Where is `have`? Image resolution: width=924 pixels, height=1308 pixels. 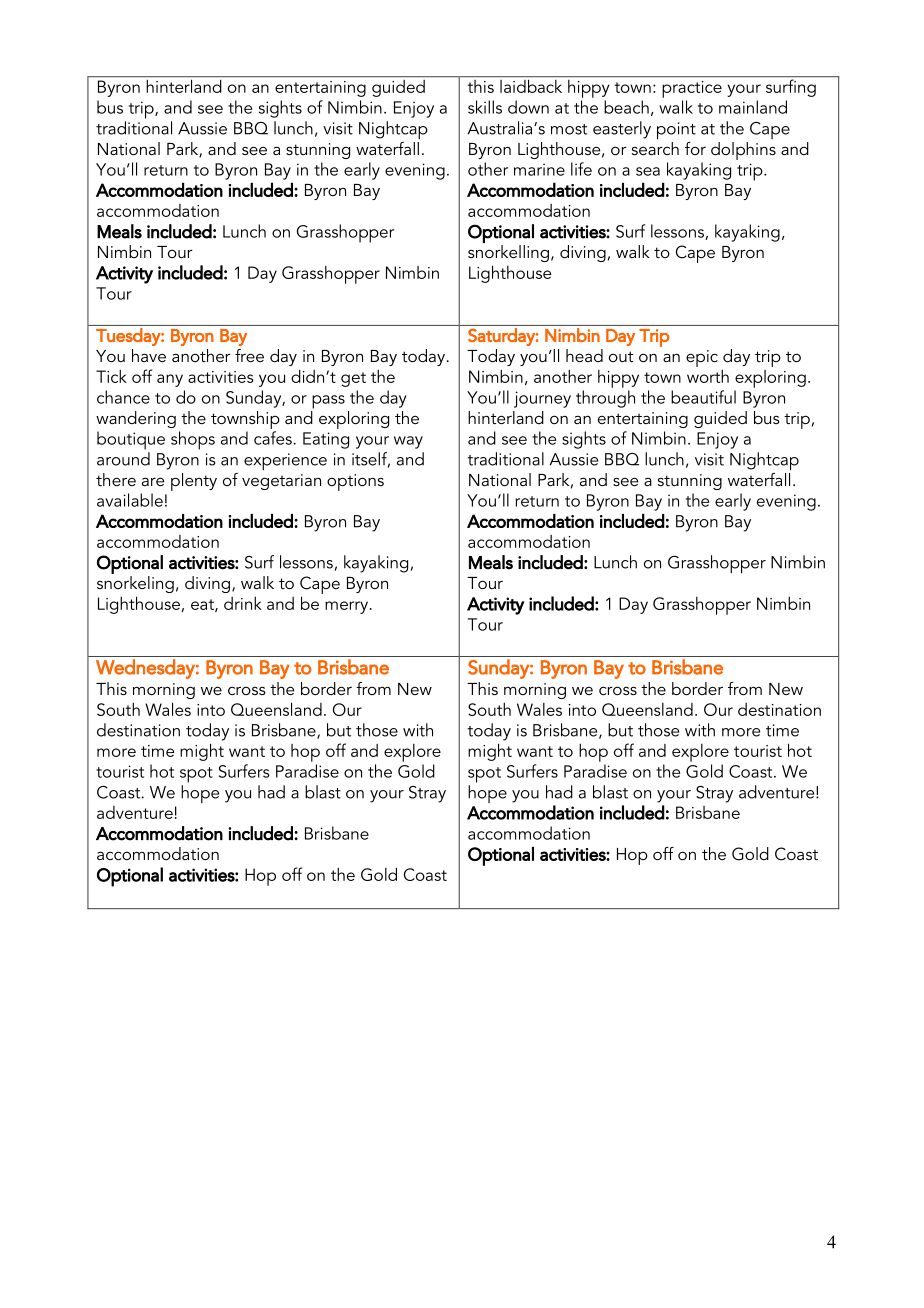 have is located at coordinates (149, 355).
